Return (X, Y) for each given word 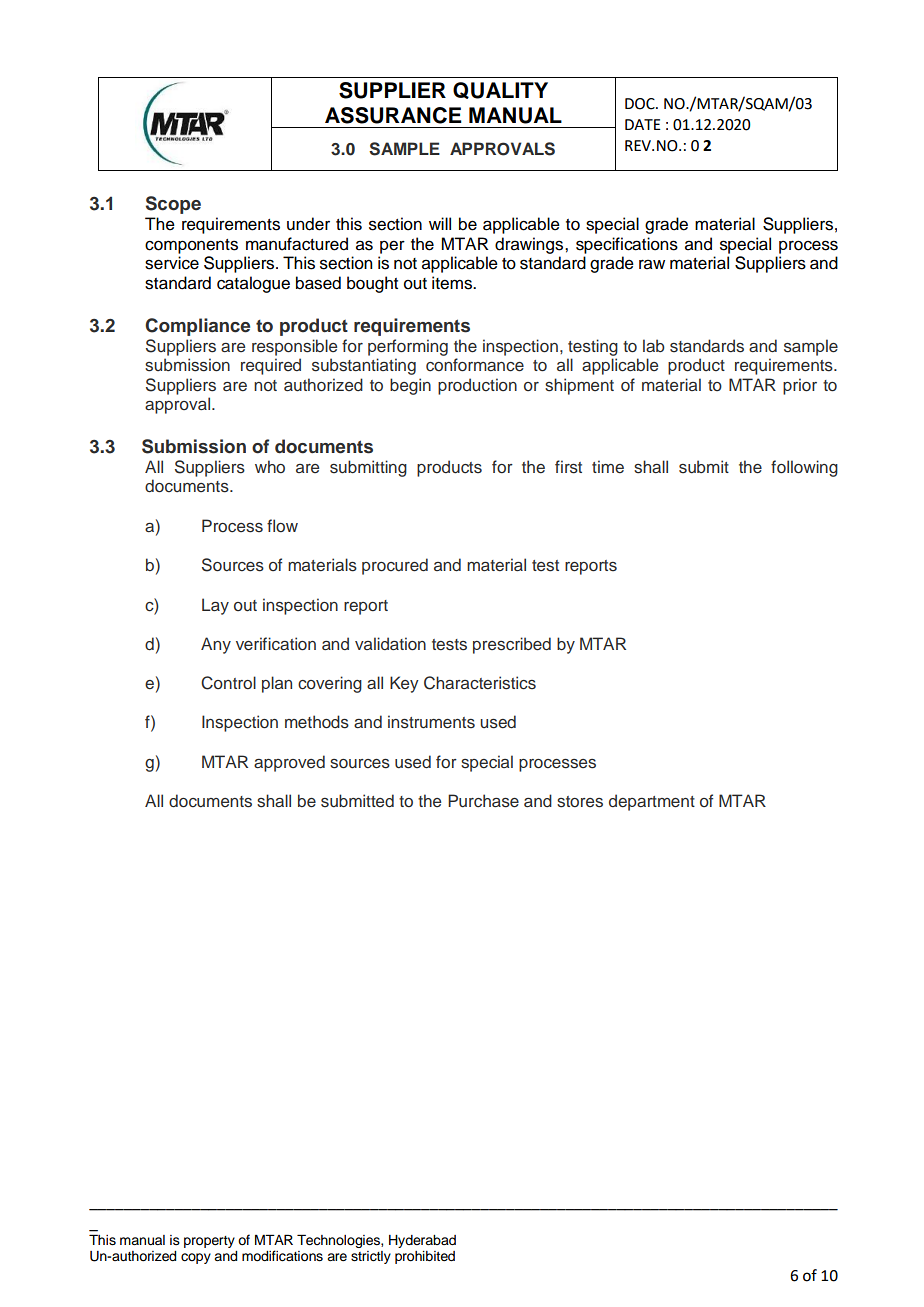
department (652, 802)
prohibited (425, 1257)
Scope (173, 205)
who (270, 466)
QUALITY (500, 90)
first (568, 467)
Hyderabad (422, 1241)
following (804, 468)
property (209, 1242)
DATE (643, 124)
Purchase (483, 801)
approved (289, 763)
